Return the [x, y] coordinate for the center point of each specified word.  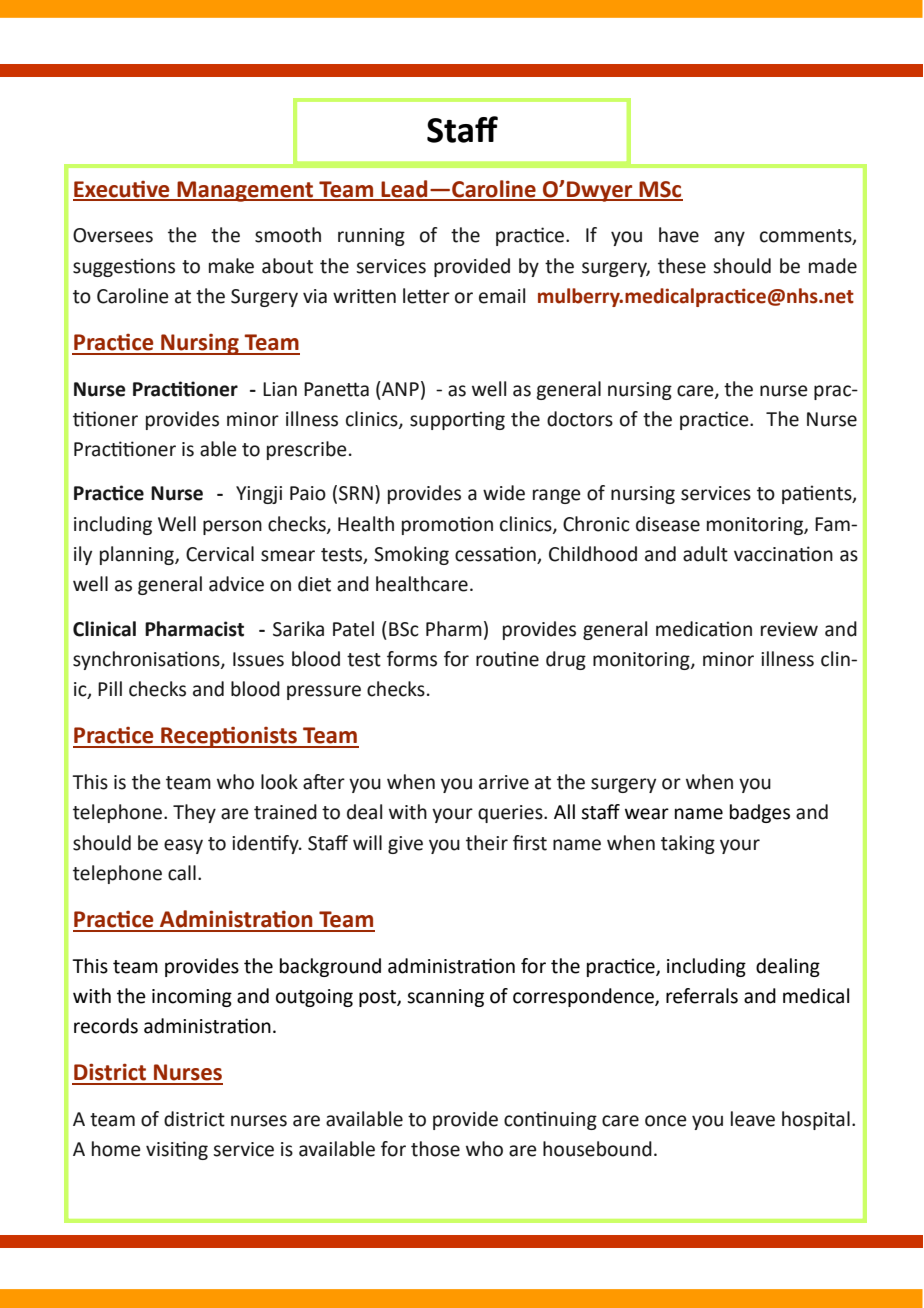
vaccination [783, 554]
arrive [504, 782]
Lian [280, 389]
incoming [192, 998]
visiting [177, 1150]
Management [245, 191]
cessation [496, 555]
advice [236, 584]
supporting [457, 420]
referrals [702, 996]
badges [760, 813]
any [729, 238]
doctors [580, 419]
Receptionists [229, 737]
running [371, 237]
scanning [445, 998]
